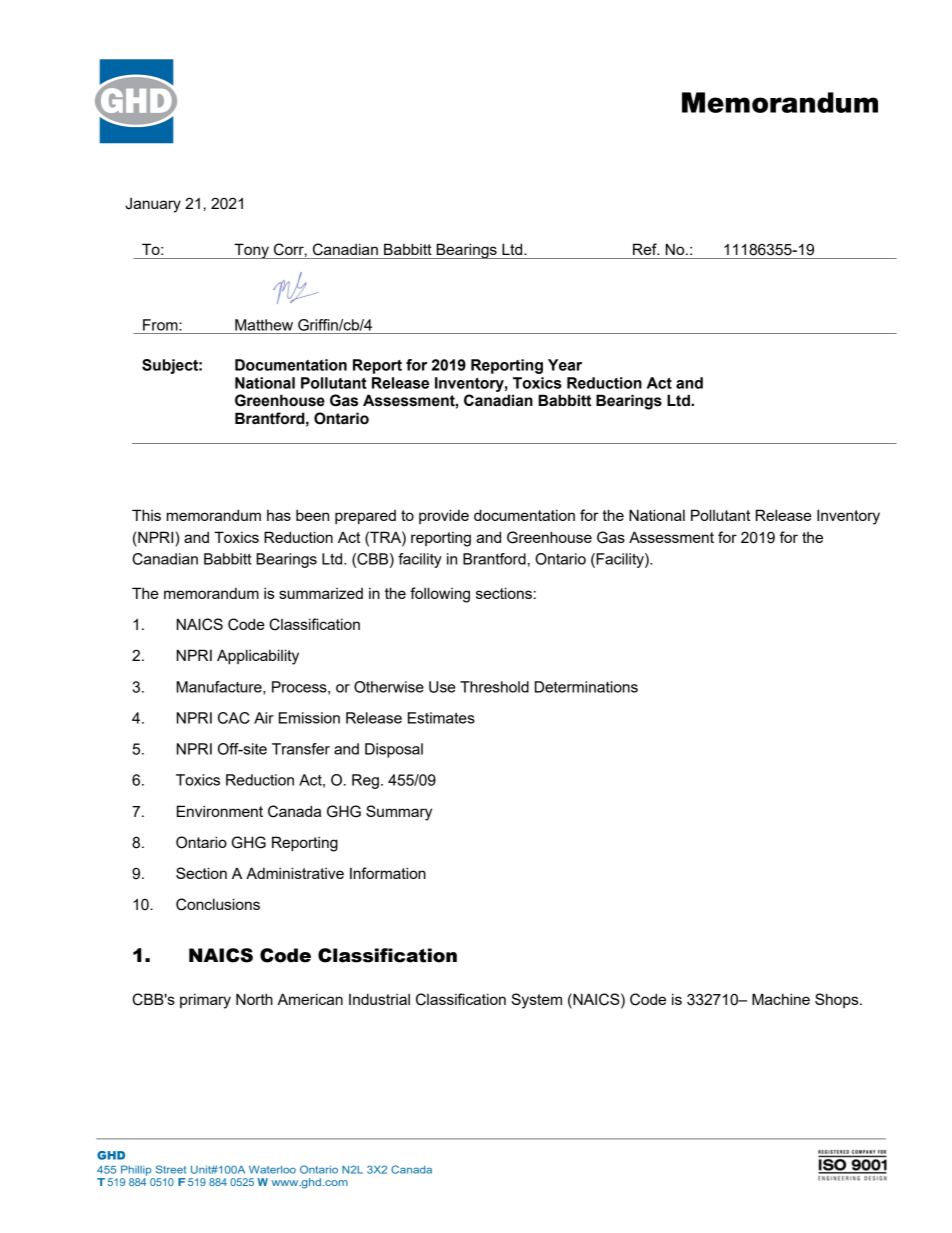 Image resolution: width=952 pixels, height=1233 pixels. I want to click on Estimates, so click(441, 718).
